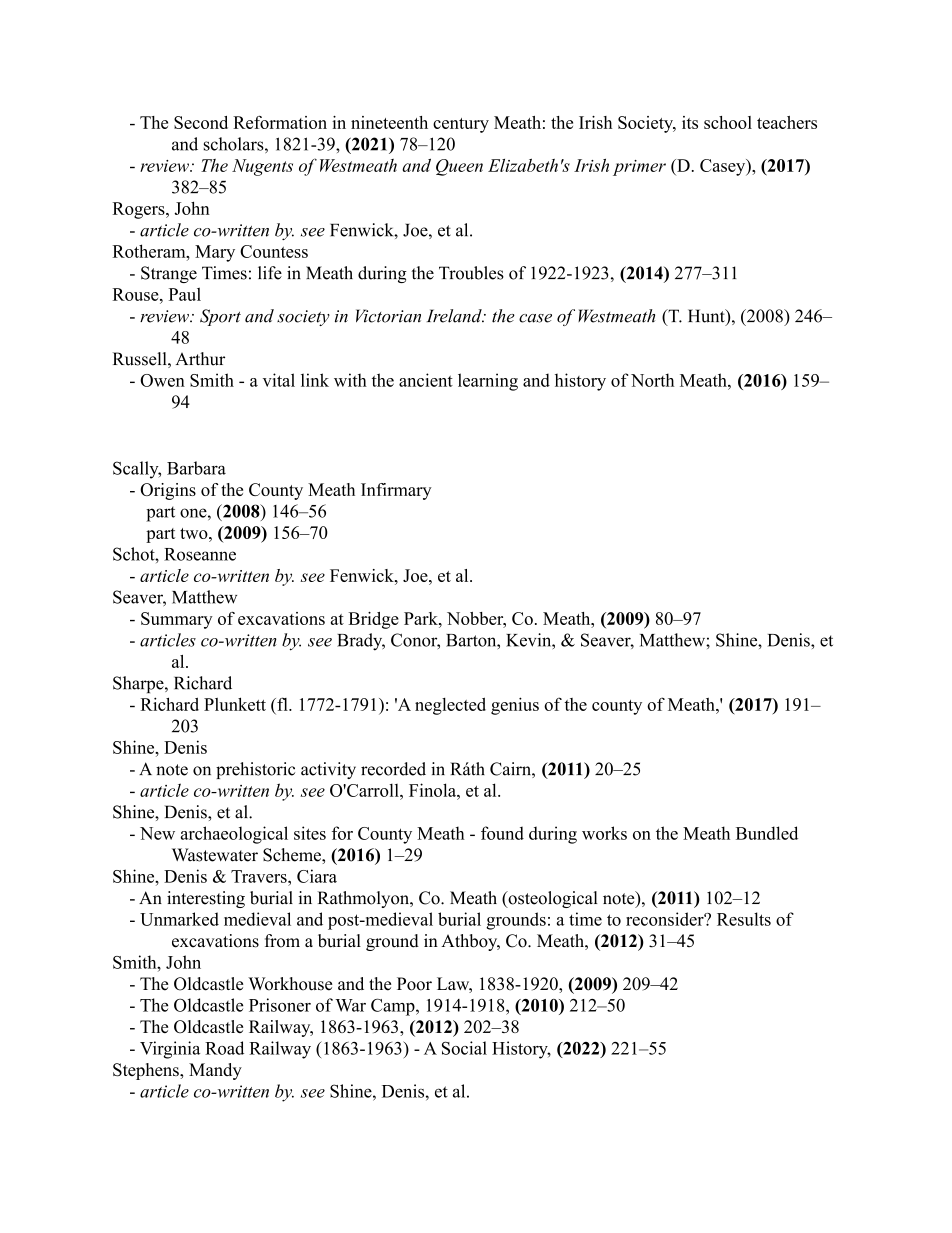 This screenshot has height=1233, width=952. What do you see at coordinates (200, 359) in the screenshot?
I see `Arthur` at bounding box center [200, 359].
